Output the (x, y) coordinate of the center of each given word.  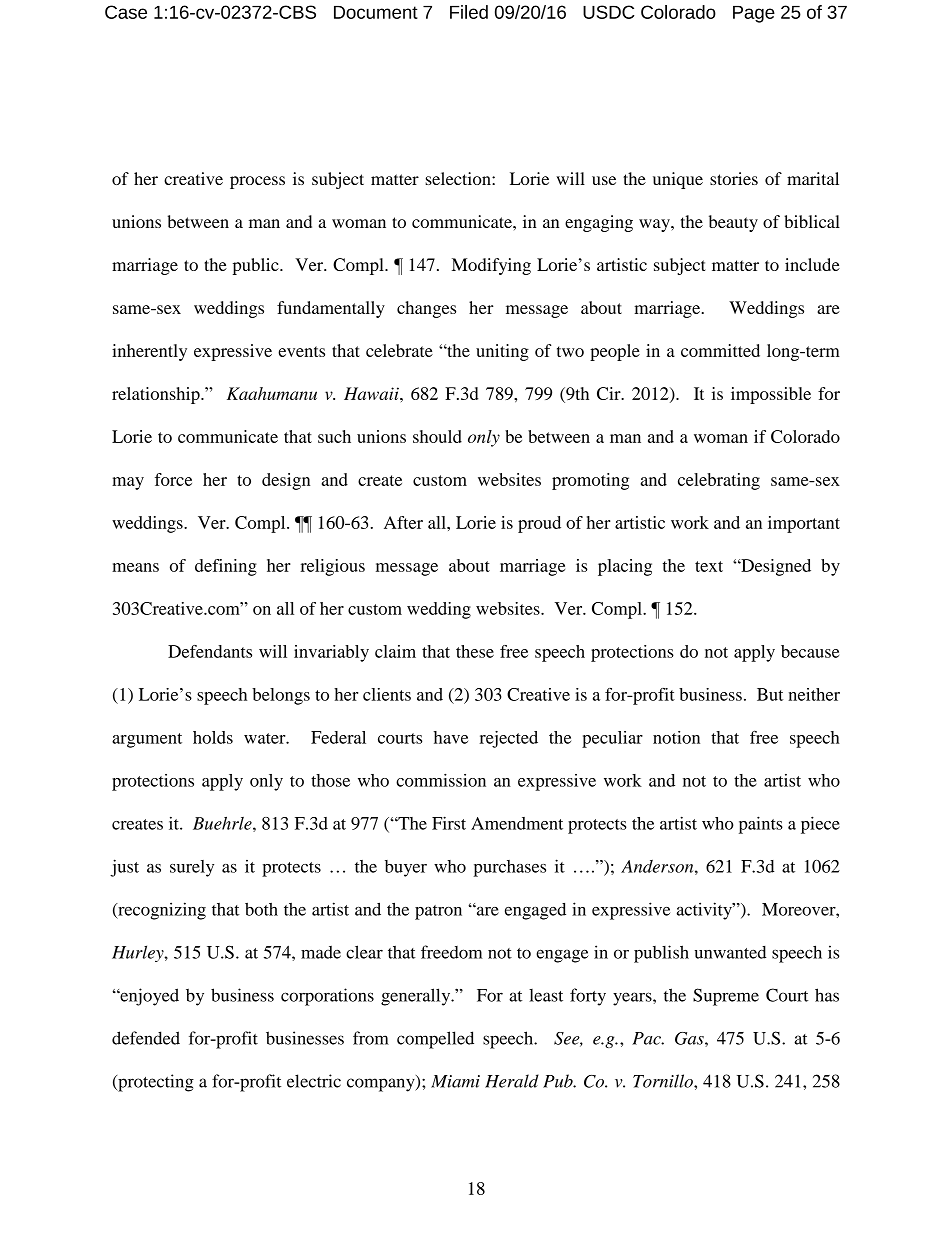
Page (754, 14)
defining (226, 567)
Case (126, 12)
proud (539, 524)
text (709, 566)
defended (146, 1038)
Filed (469, 12)
